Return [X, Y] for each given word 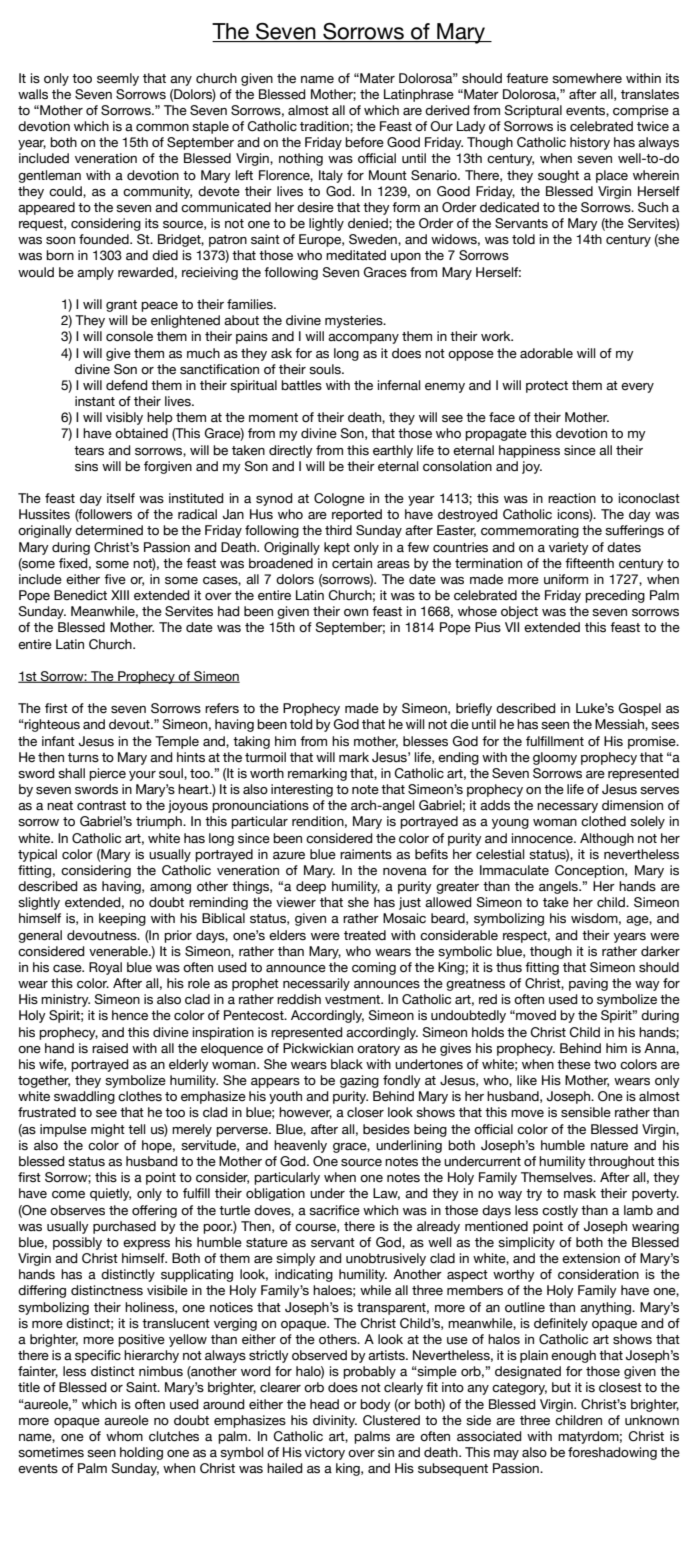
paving [588, 984]
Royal [105, 968]
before [364, 142]
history [590, 143]
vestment [354, 1000]
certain [352, 563]
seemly [118, 79]
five [115, 579]
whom [124, 1436]
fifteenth [589, 563]
